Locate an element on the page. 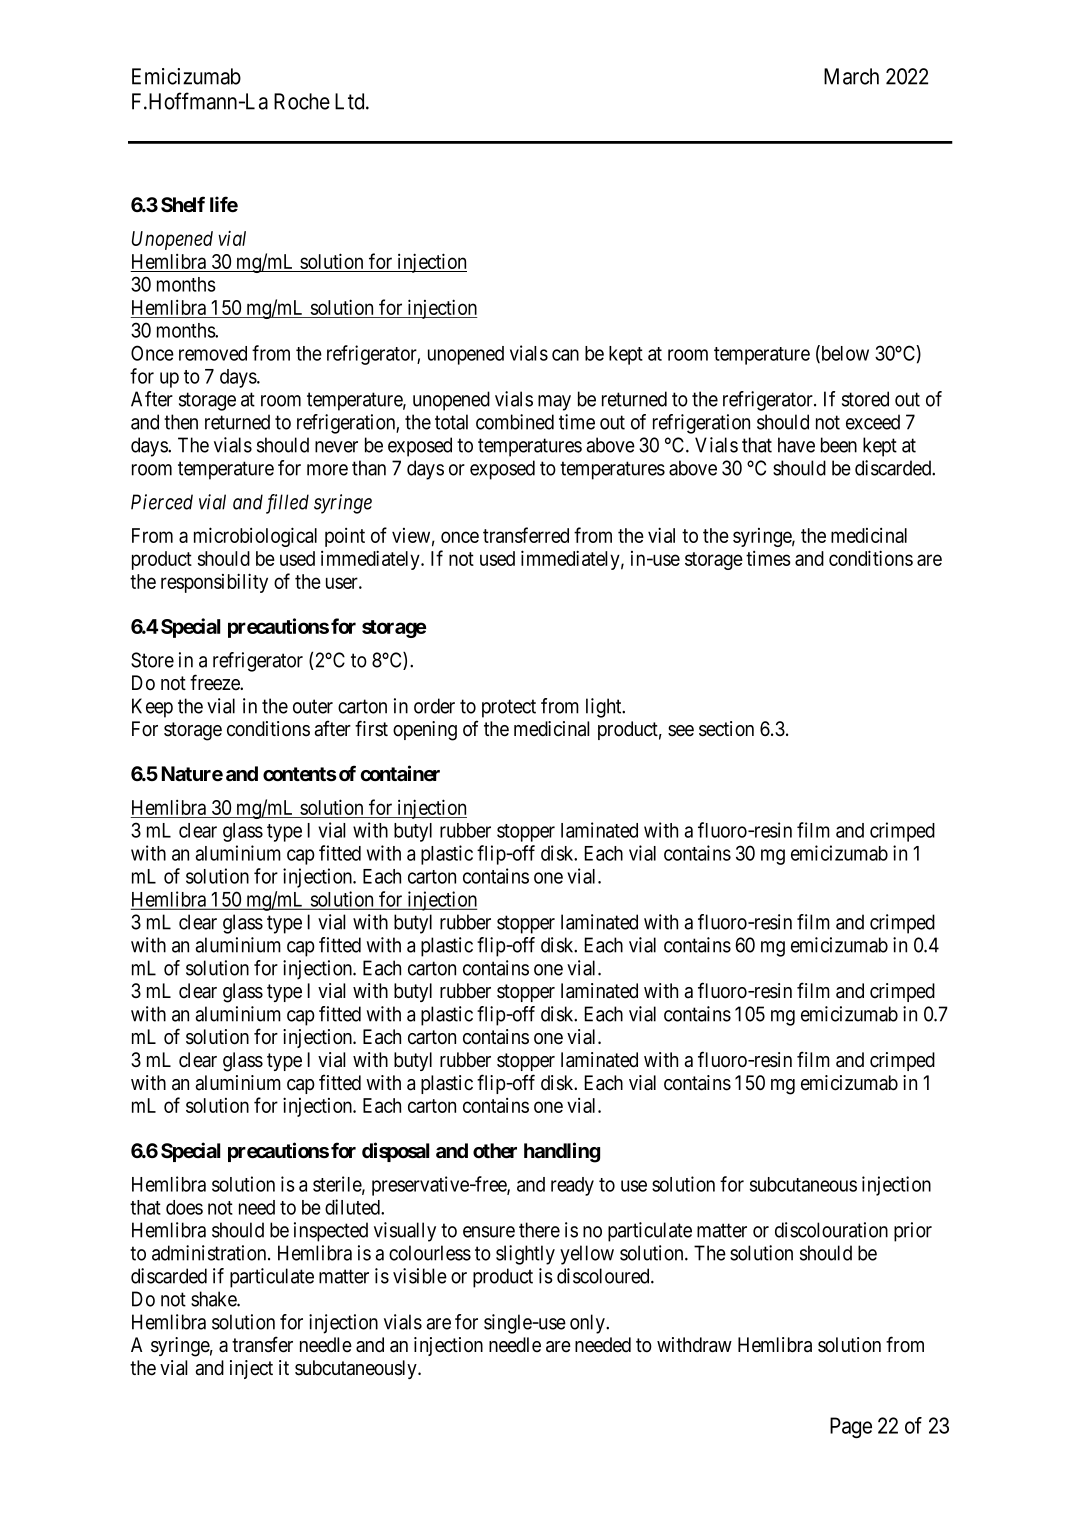  section is located at coordinates (726, 729).
